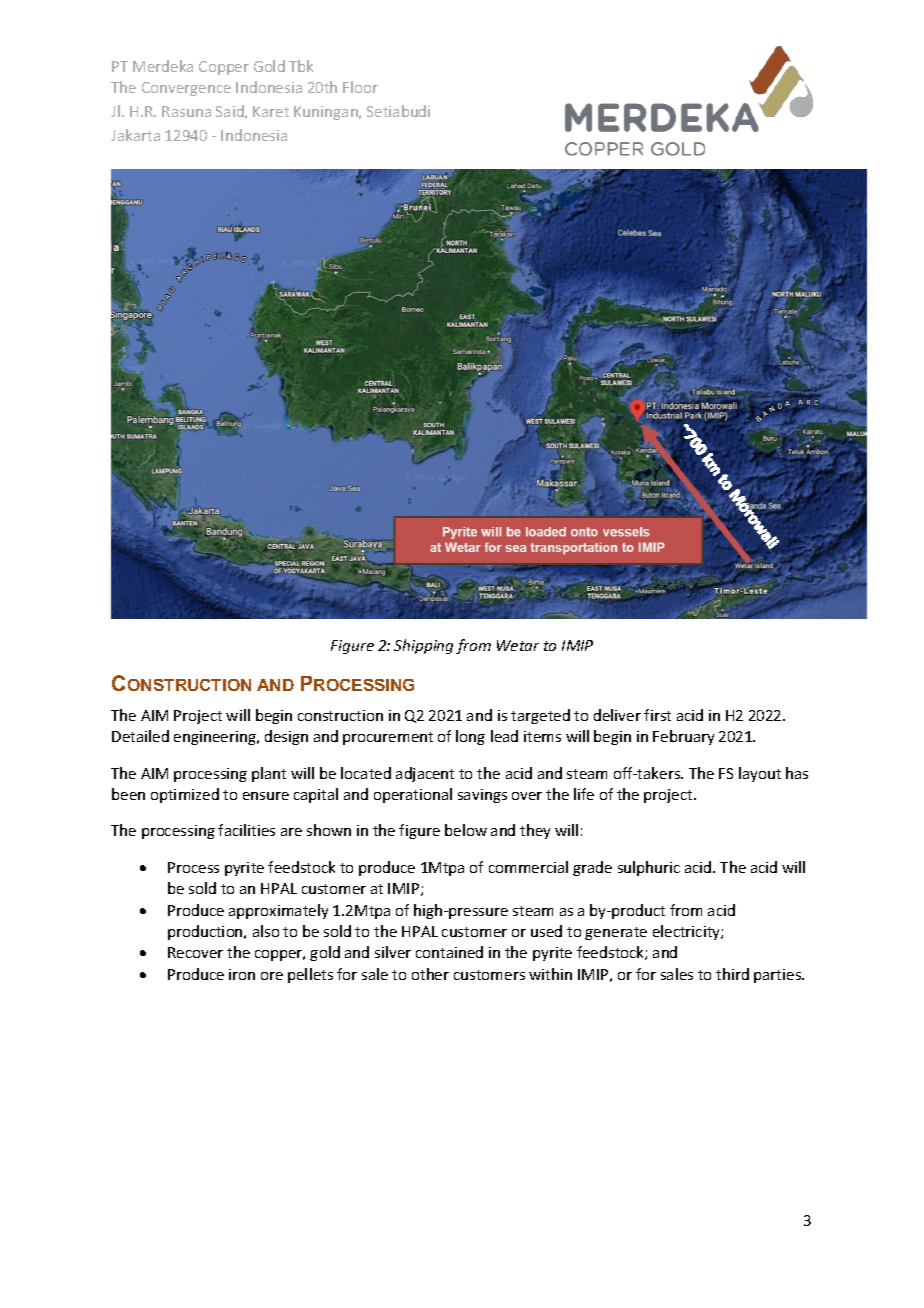 The image size is (924, 1308). Describe the element at coordinates (423, 646) in the page. I see `Shipping` at that location.
